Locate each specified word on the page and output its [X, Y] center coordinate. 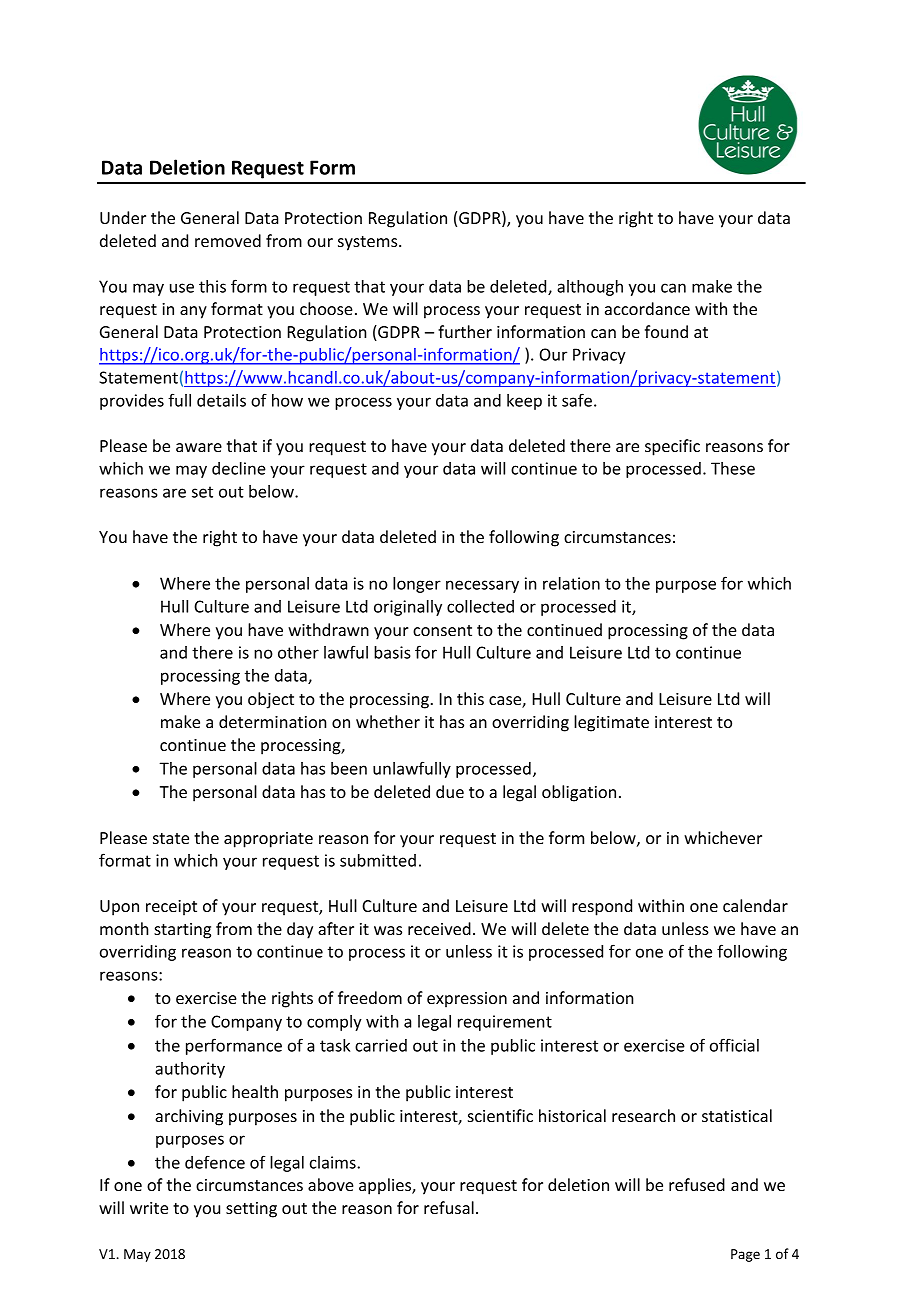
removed [228, 240]
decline [239, 468]
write [149, 1208]
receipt [171, 908]
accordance [647, 308]
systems [369, 243]
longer [417, 585]
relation [571, 583]
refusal [449, 1207]
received [439, 928]
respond [602, 907]
